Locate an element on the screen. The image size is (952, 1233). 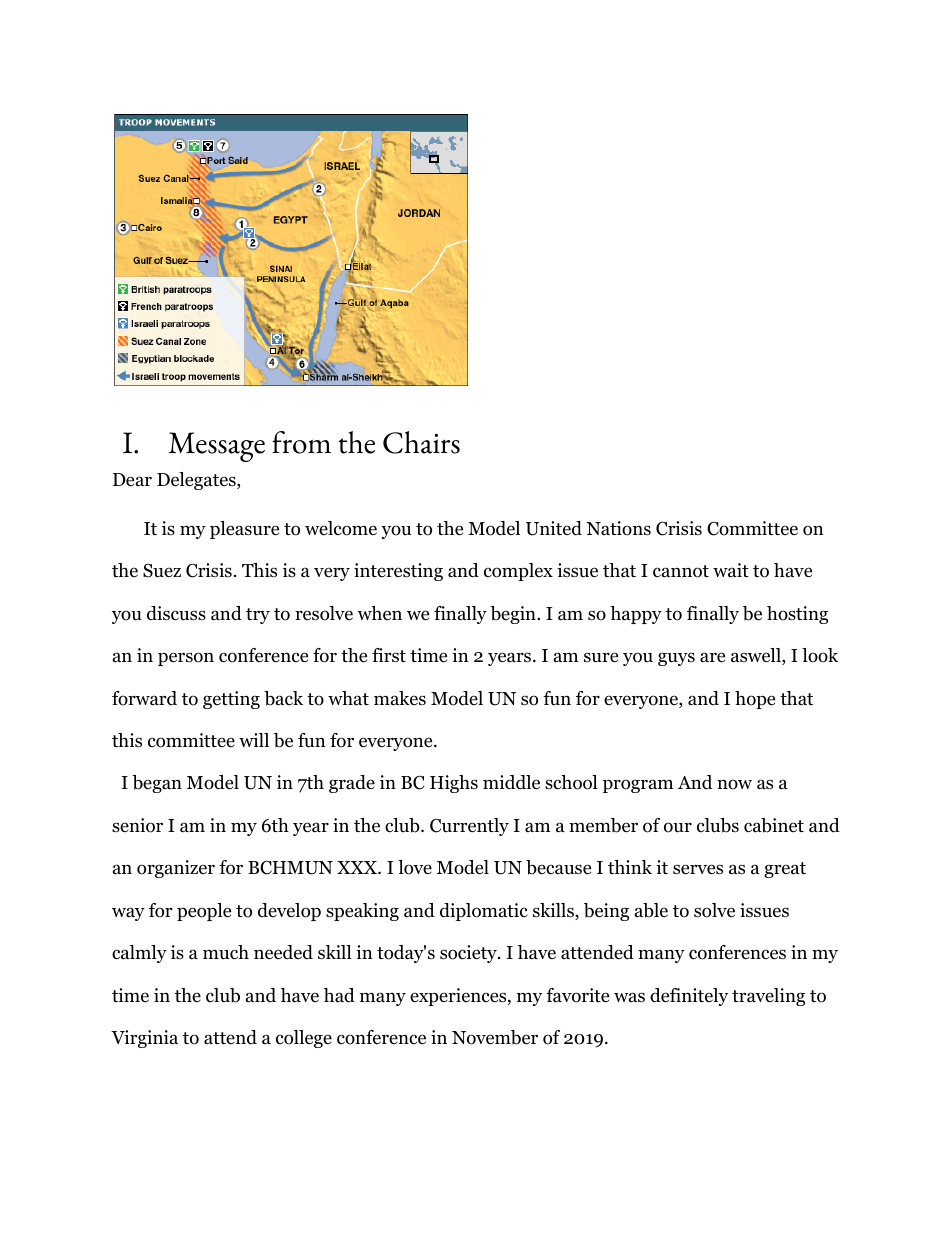
Message is located at coordinates (217, 447).
